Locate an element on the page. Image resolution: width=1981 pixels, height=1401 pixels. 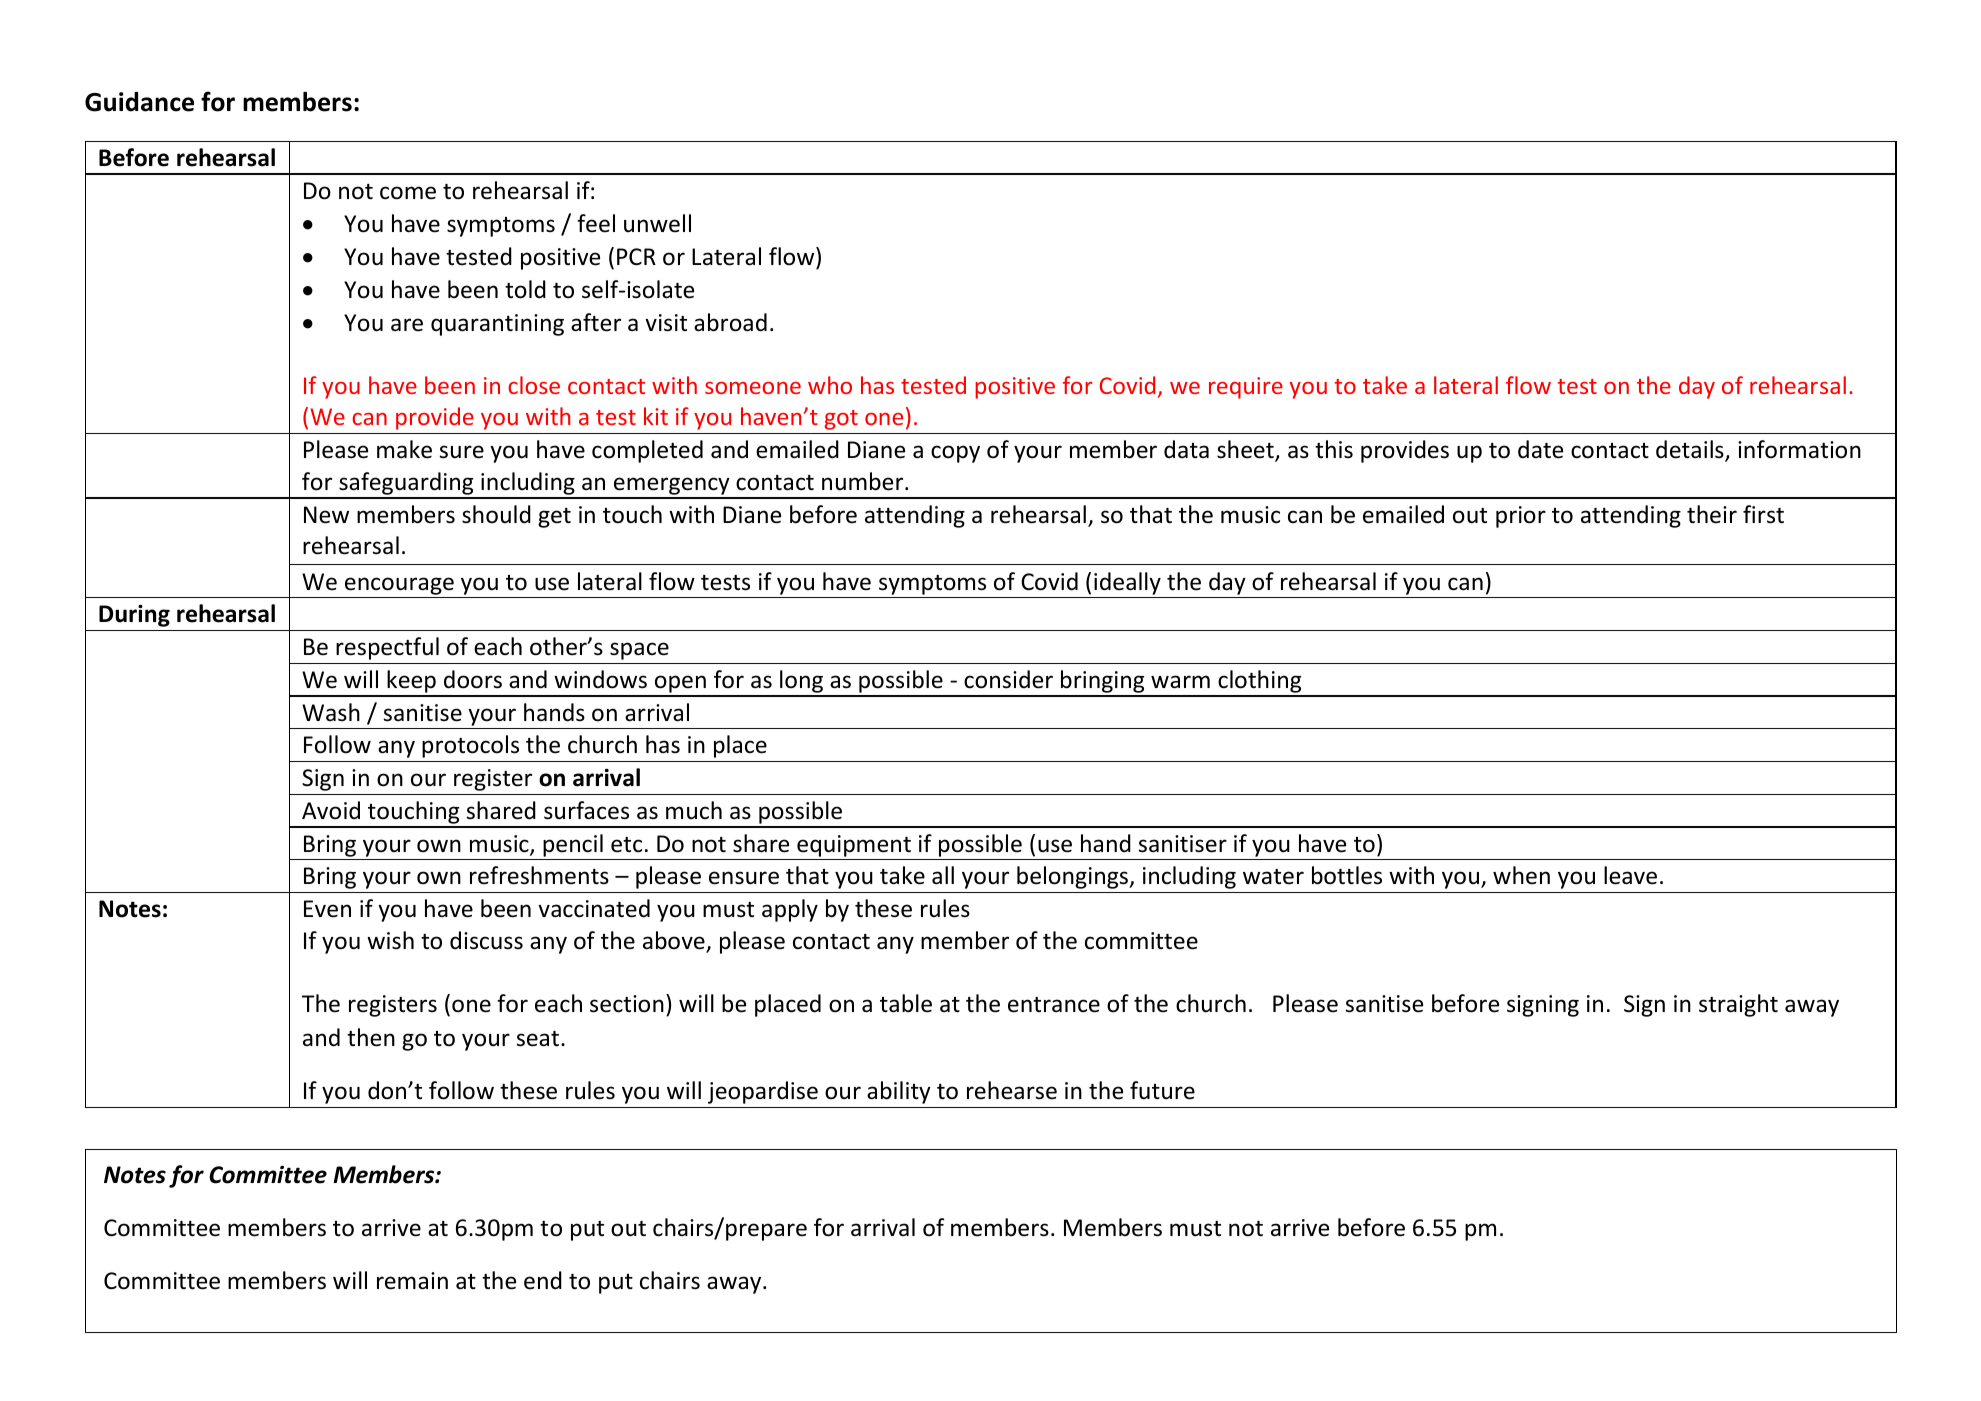
ability is located at coordinates (899, 1092).
